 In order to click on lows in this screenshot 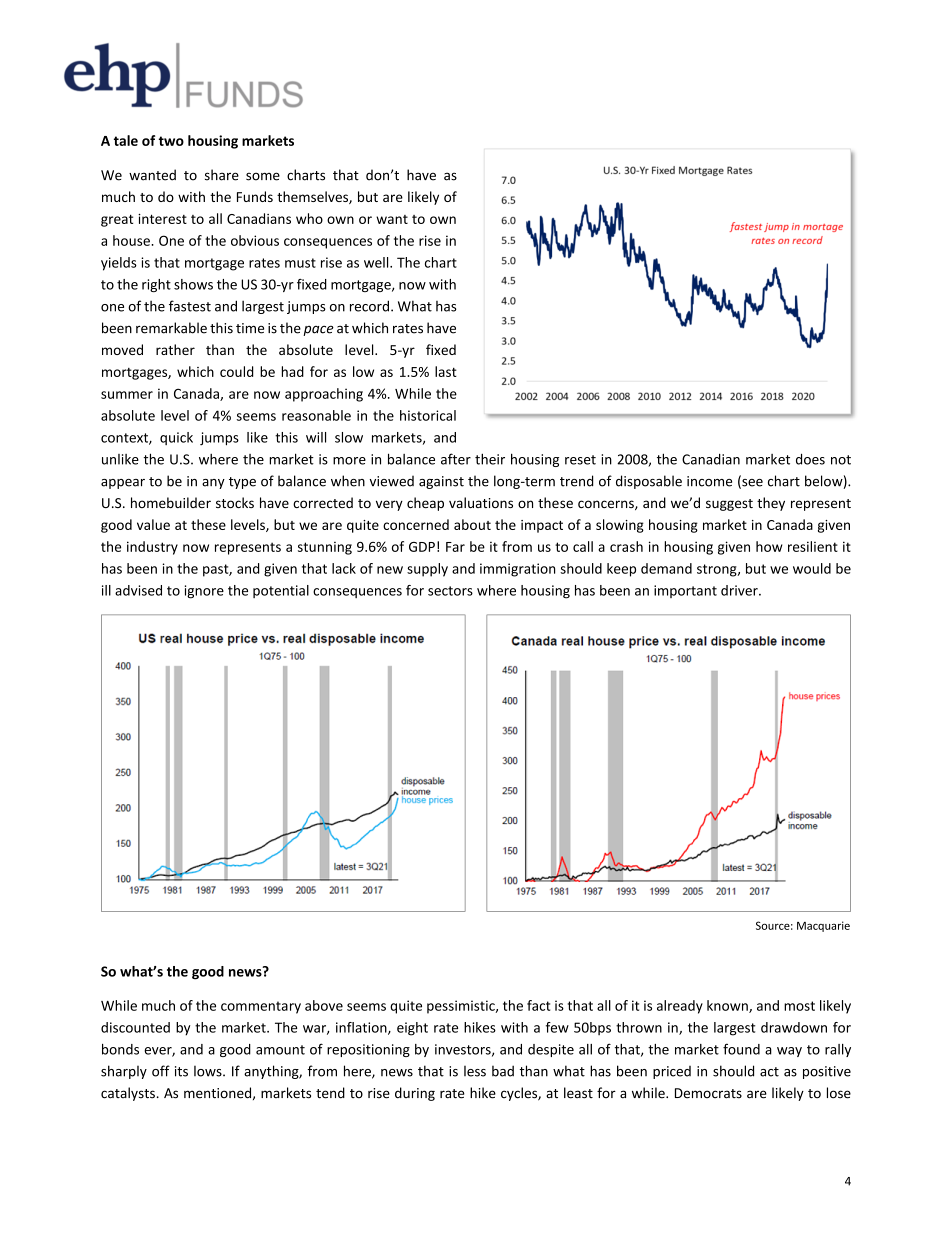, I will do `click(209, 1071)`.
